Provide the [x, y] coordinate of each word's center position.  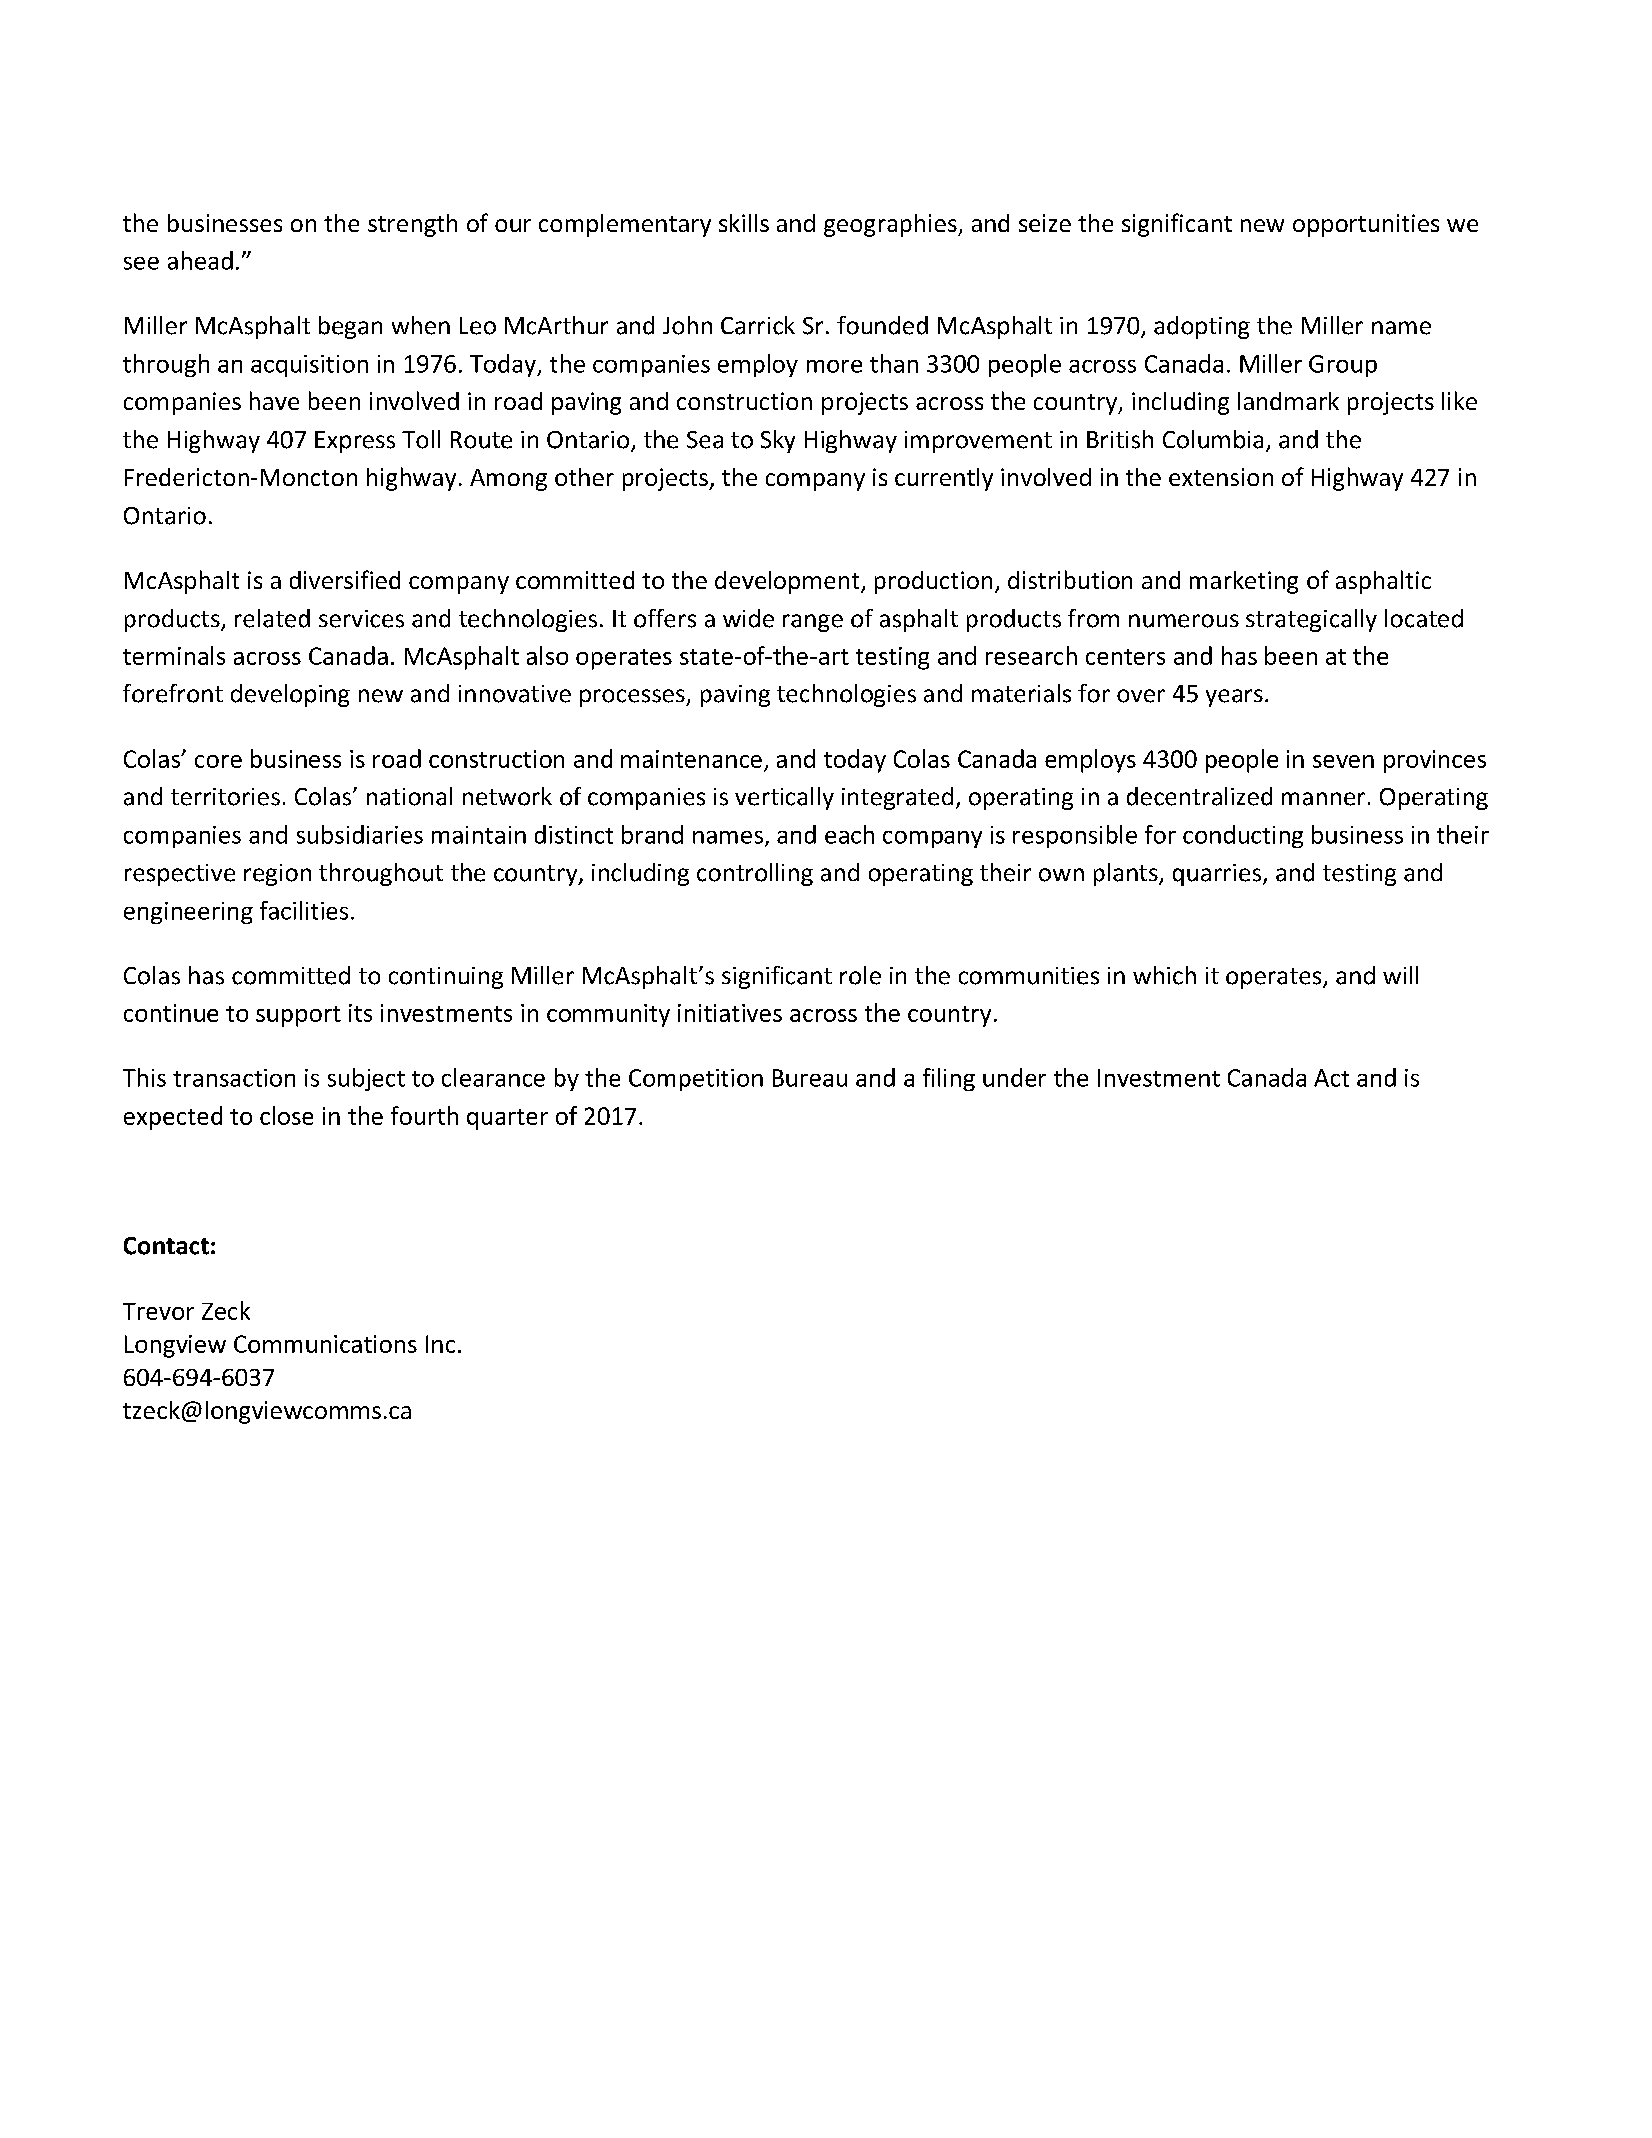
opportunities [1366, 225]
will [1400, 975]
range [813, 623]
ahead [200, 260]
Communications [325, 1344]
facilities [304, 910]
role [860, 975]
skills [744, 223]
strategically [1311, 620]
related [272, 618]
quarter [507, 1119]
